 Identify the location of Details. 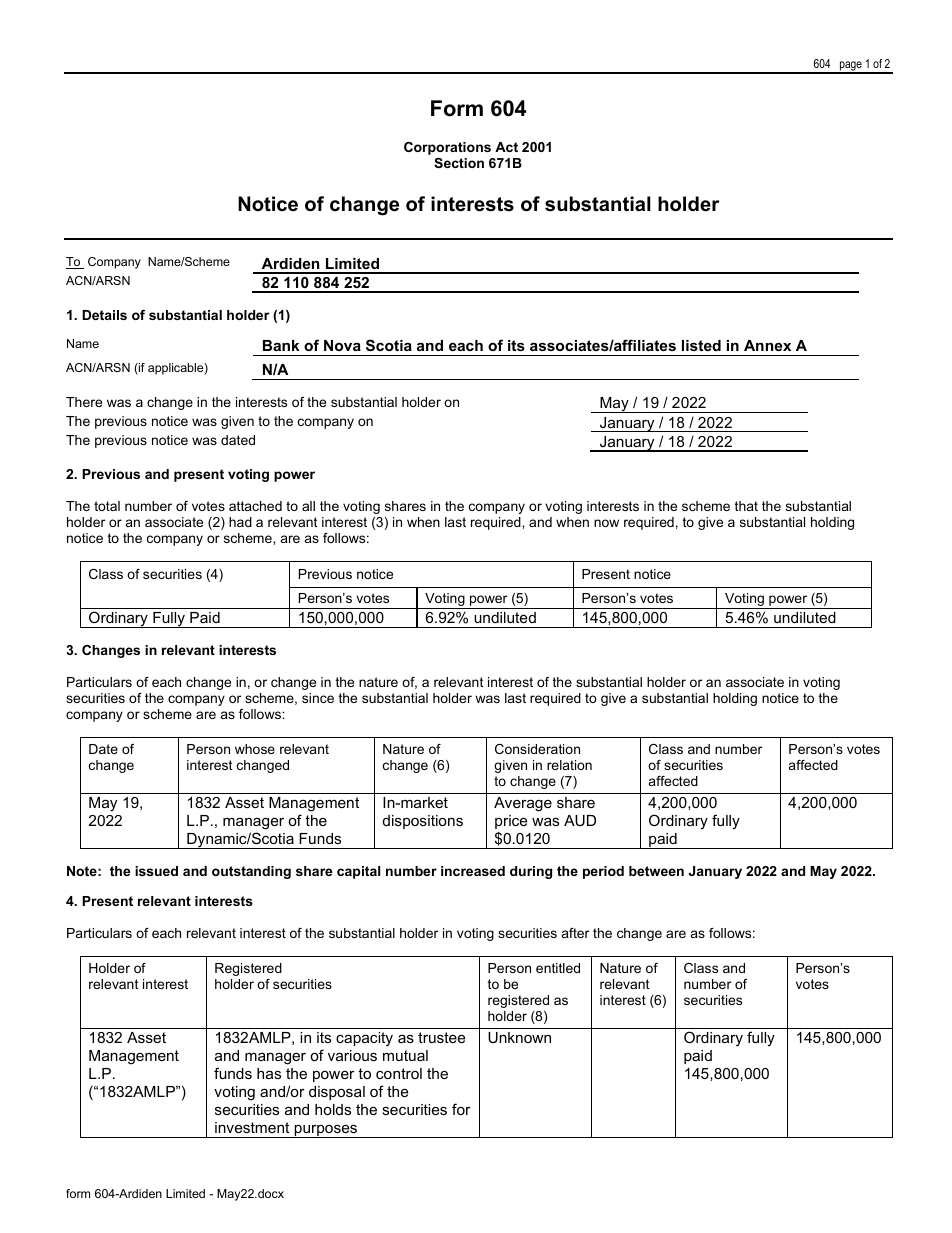
(104, 315).
